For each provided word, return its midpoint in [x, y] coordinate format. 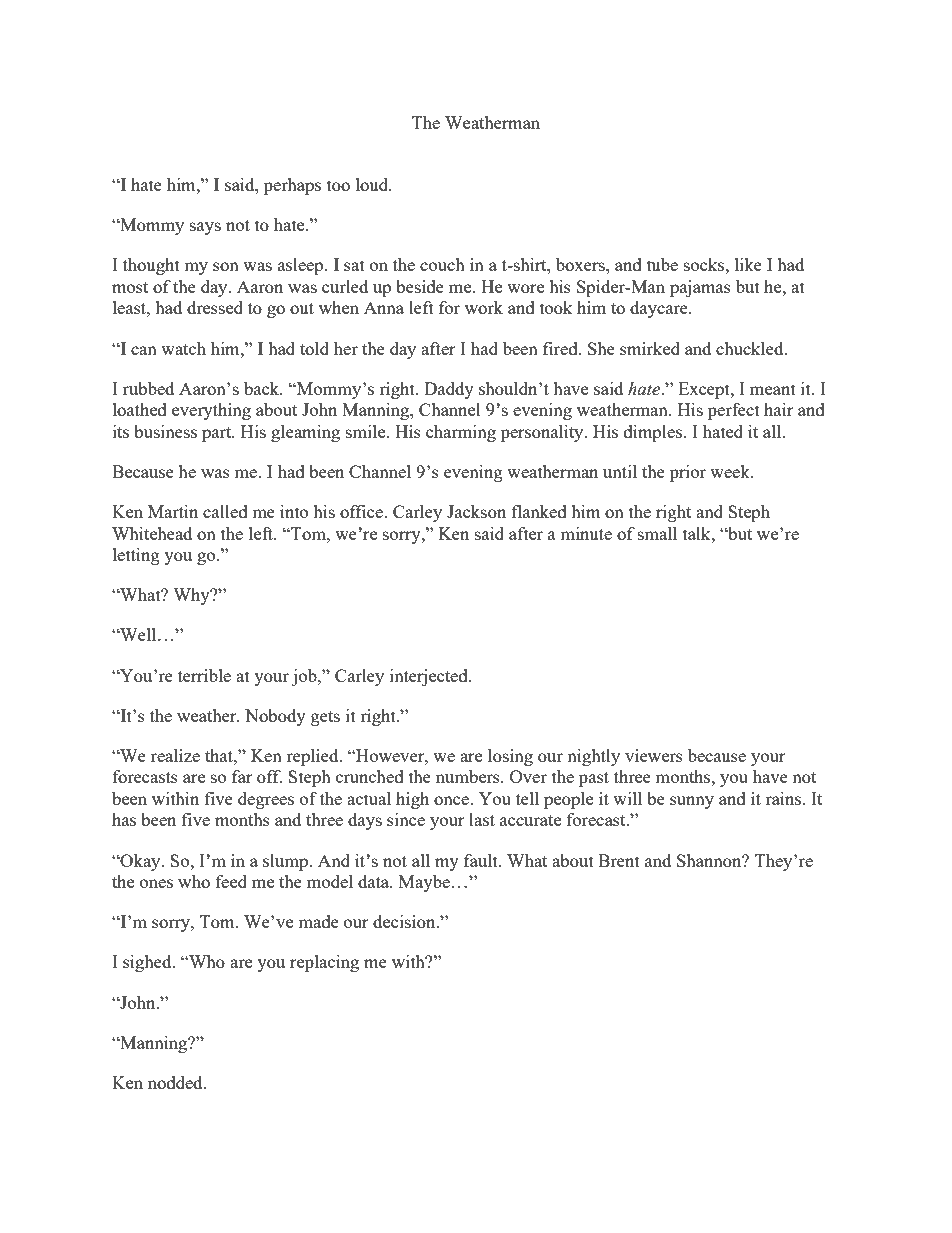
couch [442, 264]
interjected [430, 677]
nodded [176, 1082]
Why [192, 596]
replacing [324, 963]
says [205, 228]
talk [698, 533]
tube [662, 264]
